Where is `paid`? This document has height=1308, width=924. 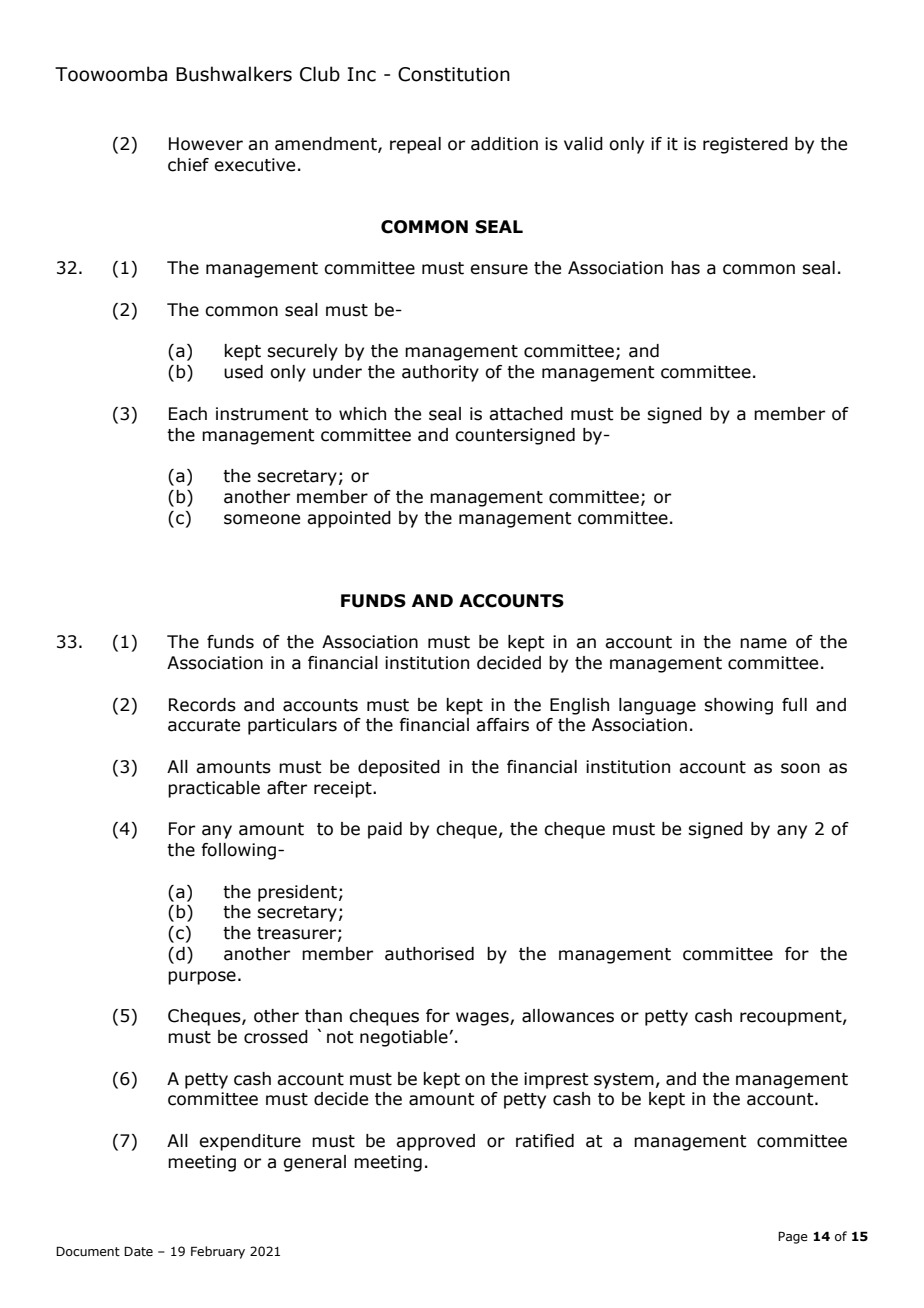
paid is located at coordinates (385, 830).
